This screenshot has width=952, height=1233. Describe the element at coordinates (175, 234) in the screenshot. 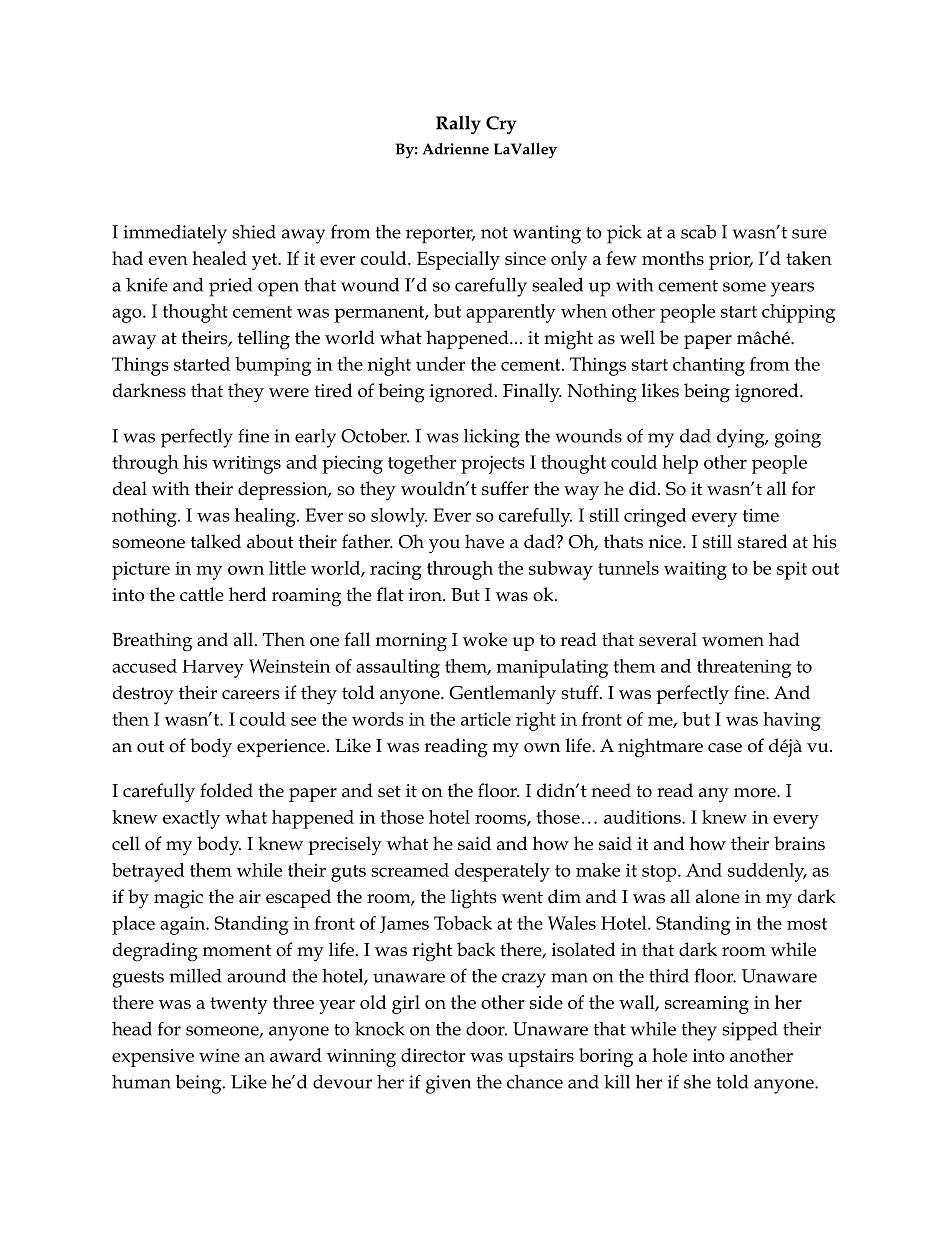

I see `immediately` at that location.
